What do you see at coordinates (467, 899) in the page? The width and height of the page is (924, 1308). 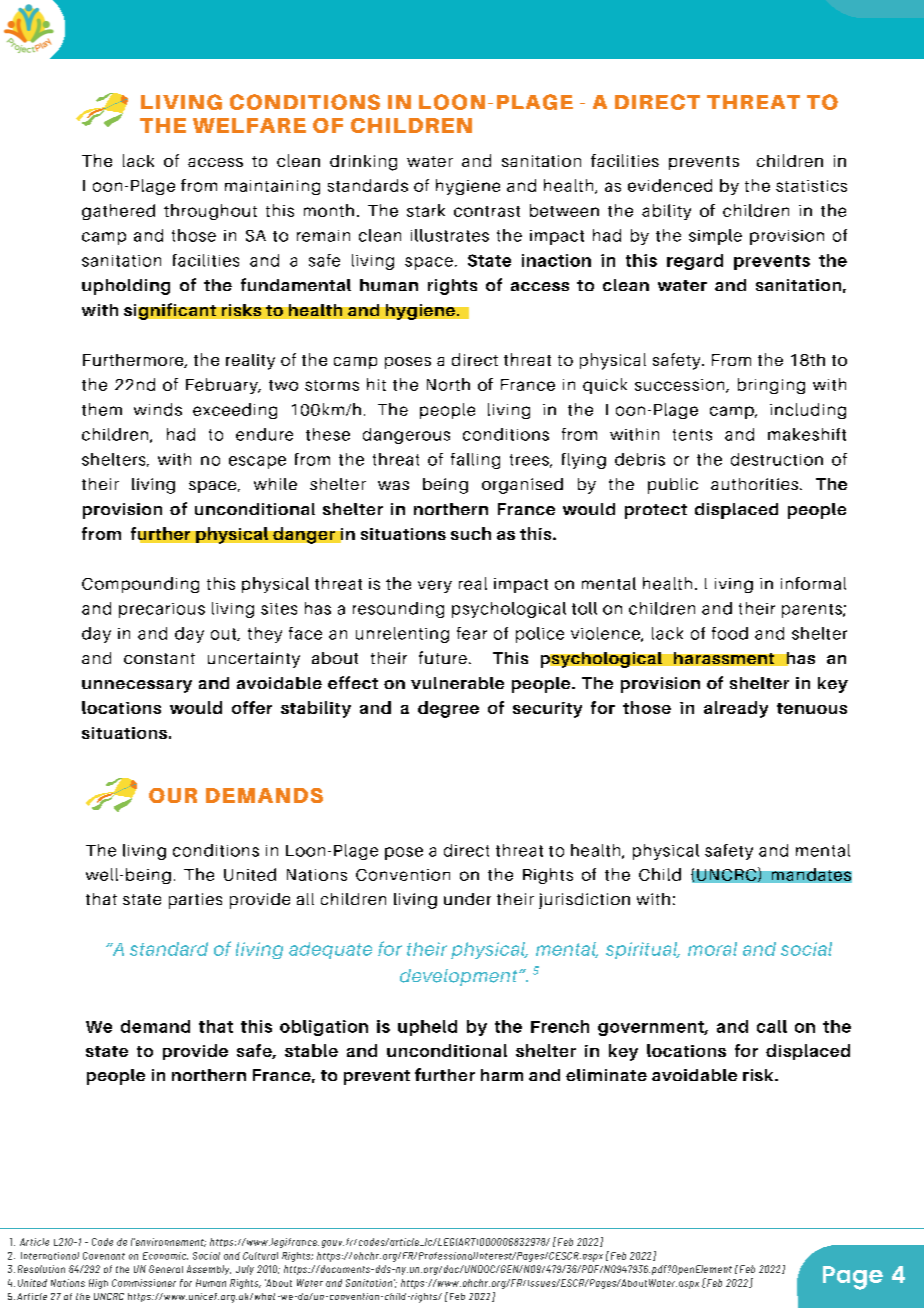 I see `under` at bounding box center [467, 899].
